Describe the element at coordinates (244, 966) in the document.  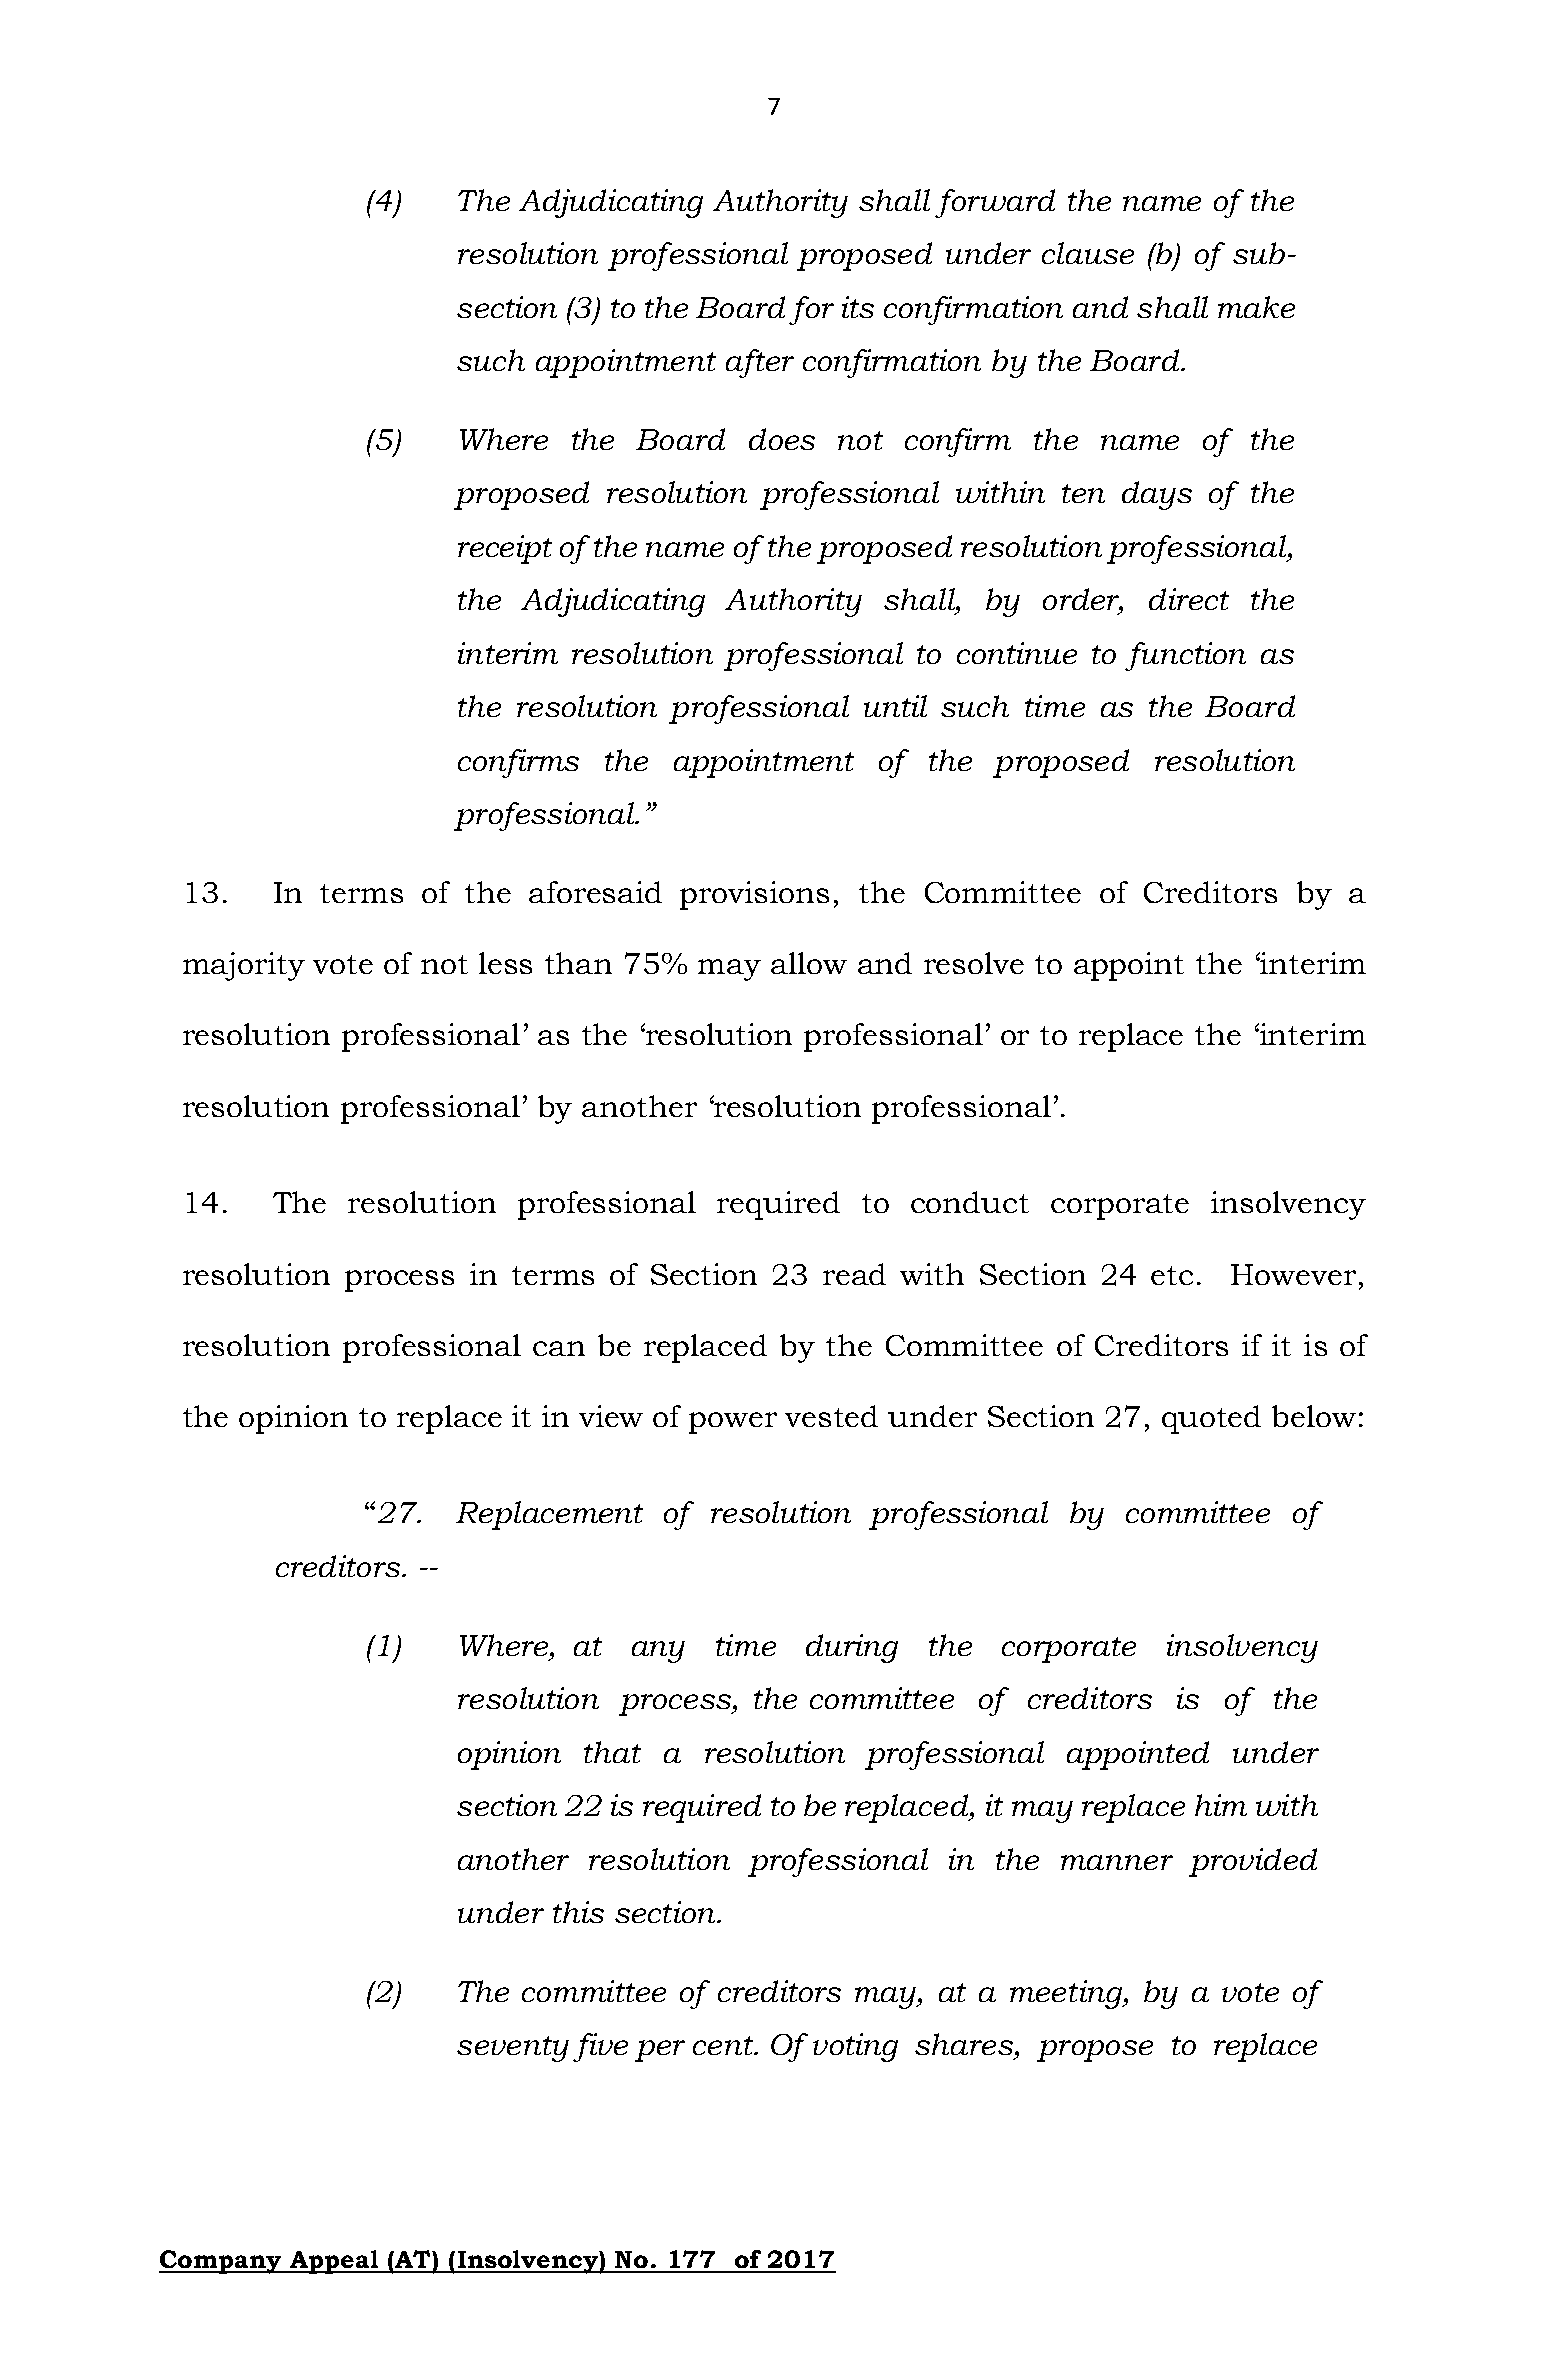
I see `majority` at that location.
